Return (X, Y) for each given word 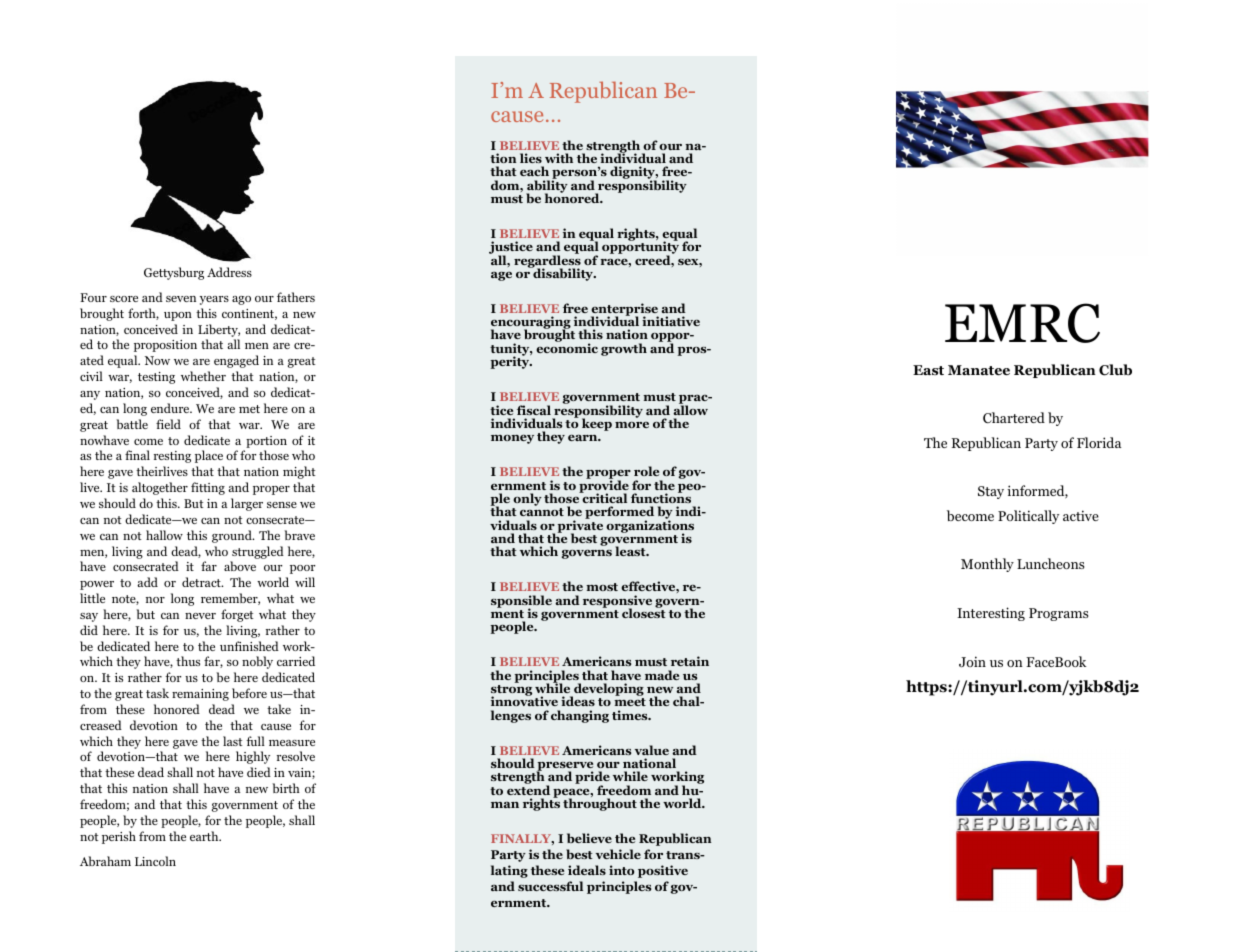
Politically (1028, 517)
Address (229, 272)
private (580, 526)
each (534, 171)
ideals (587, 870)
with (559, 158)
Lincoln (155, 861)
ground (233, 536)
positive (663, 871)
